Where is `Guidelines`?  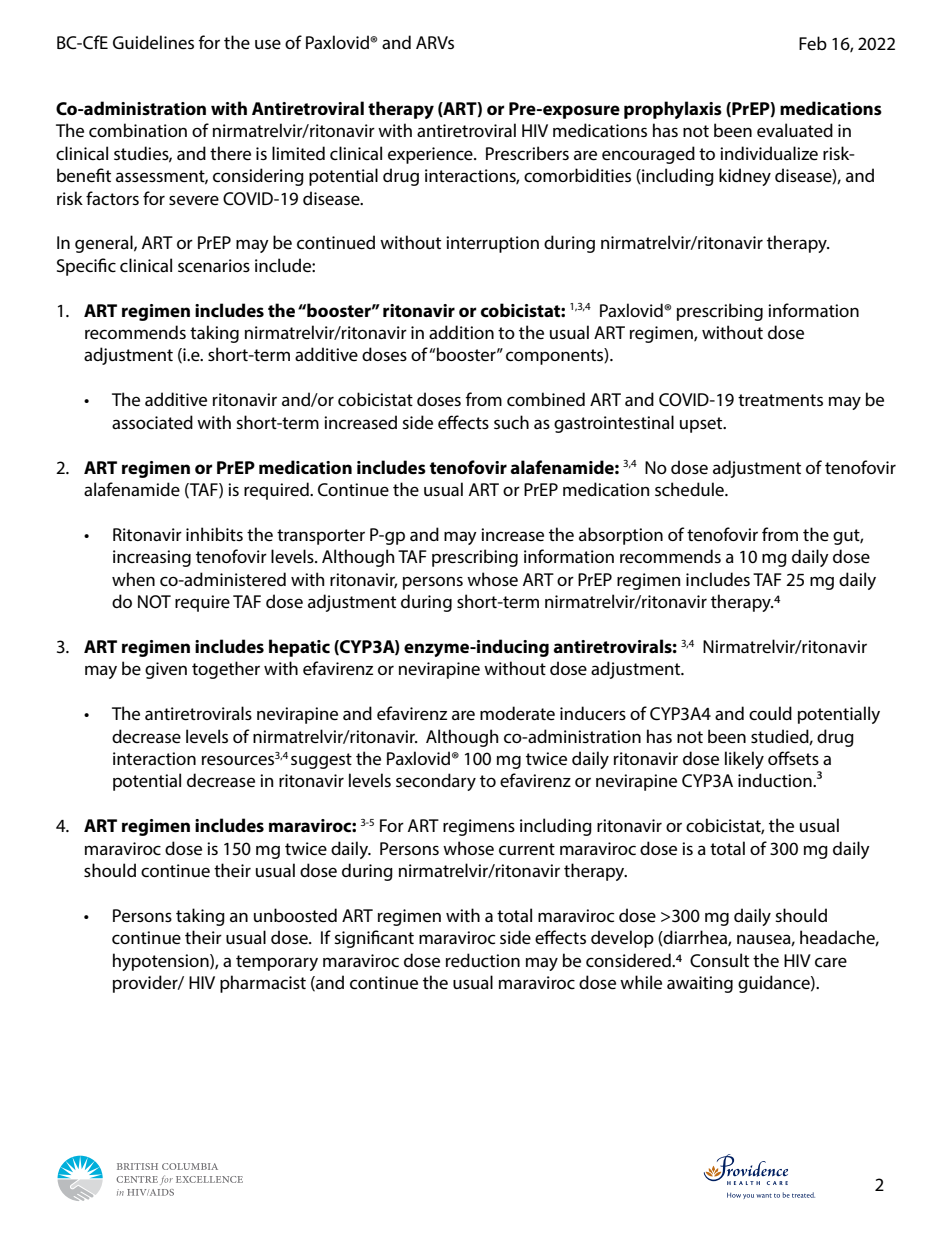 Guidelines is located at coordinates (153, 42).
